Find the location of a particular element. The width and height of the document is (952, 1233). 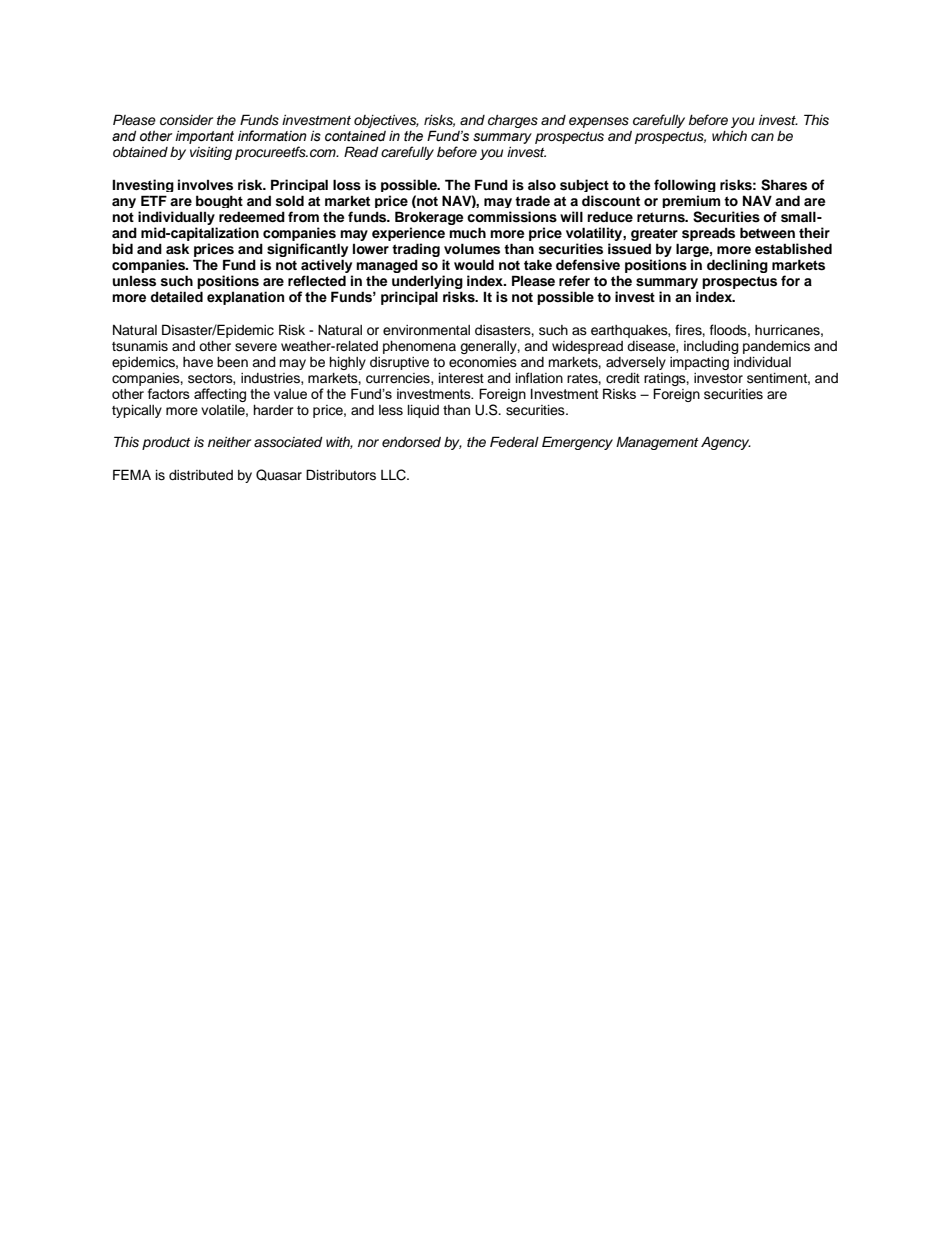

declining is located at coordinates (737, 266).
